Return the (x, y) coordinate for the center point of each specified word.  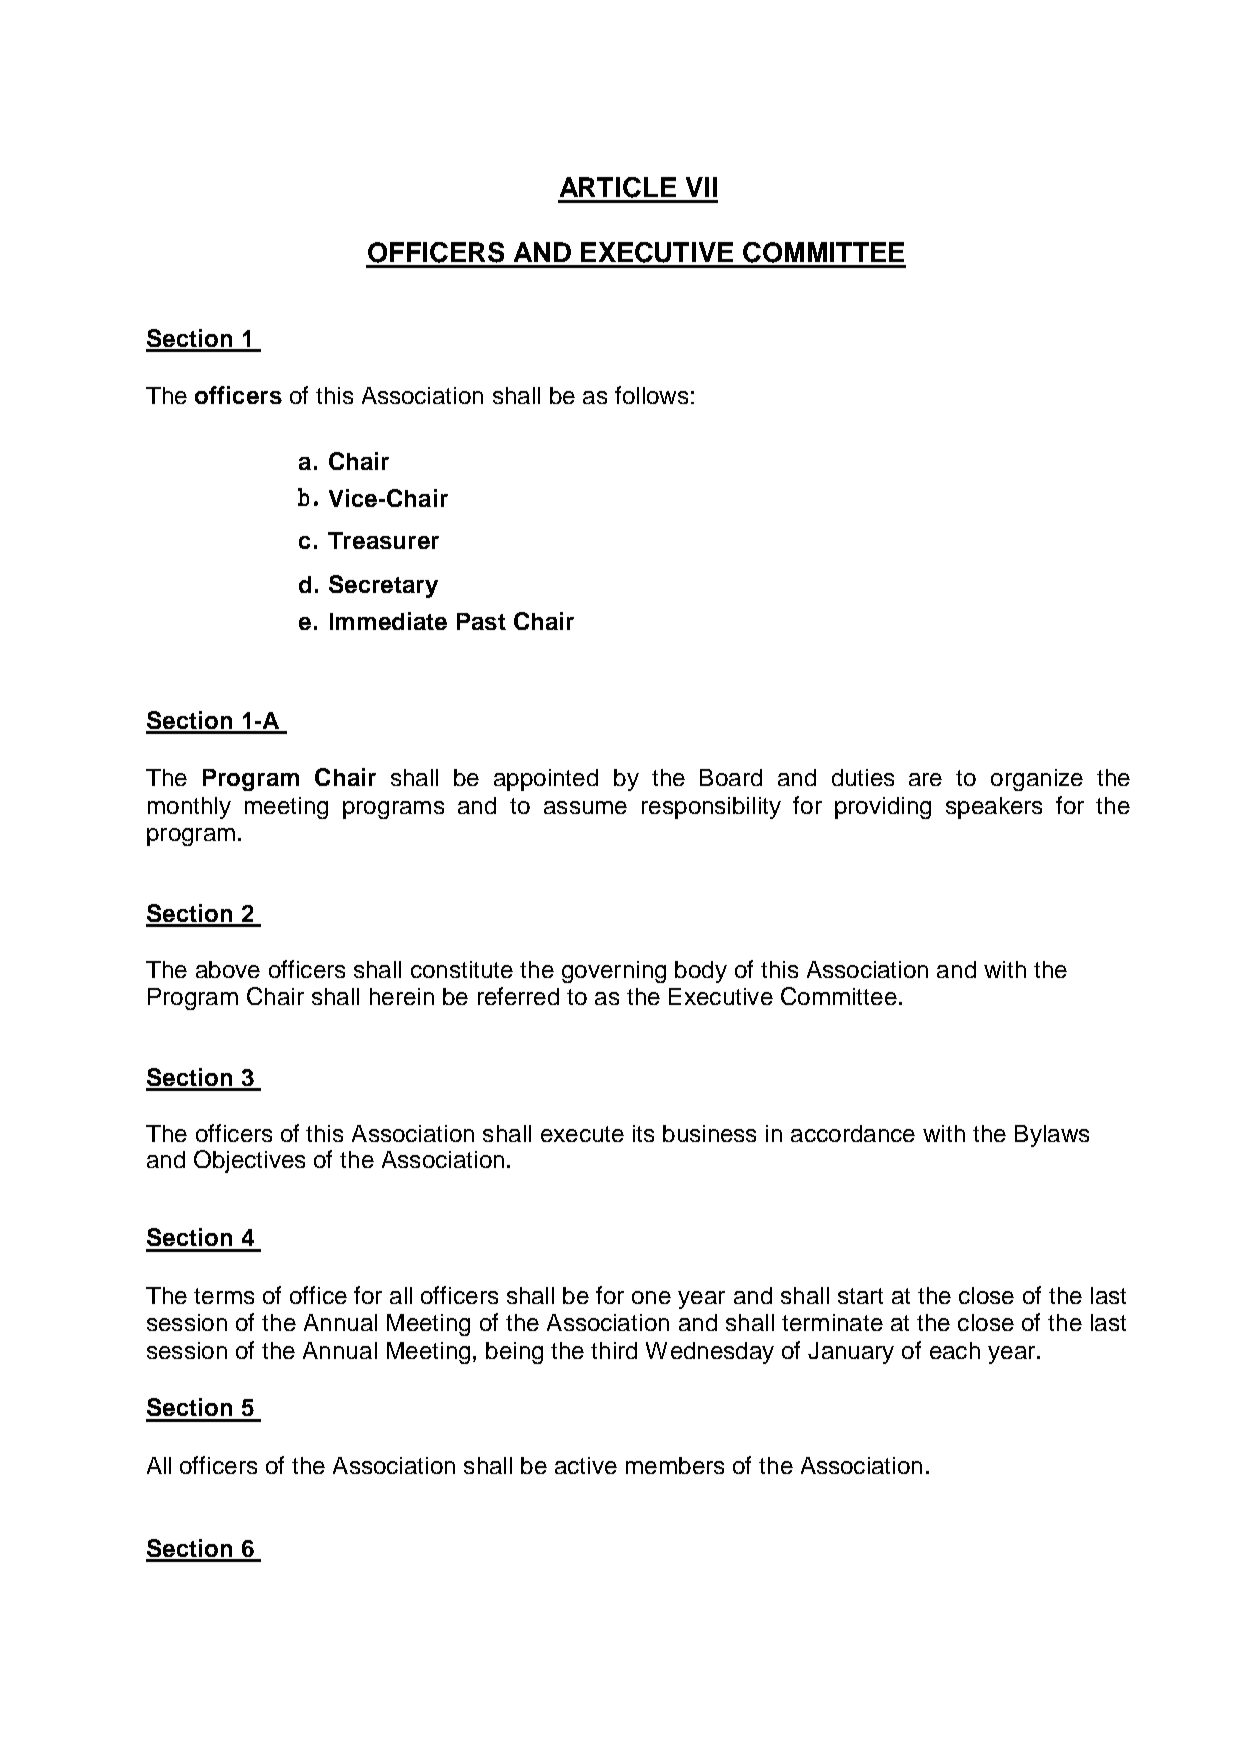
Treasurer (383, 540)
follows (651, 395)
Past (481, 621)
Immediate (388, 621)
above (228, 969)
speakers (994, 808)
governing (614, 972)
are (925, 779)
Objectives (249, 1161)
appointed (546, 780)
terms (224, 1296)
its (643, 1133)
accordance (853, 1133)
